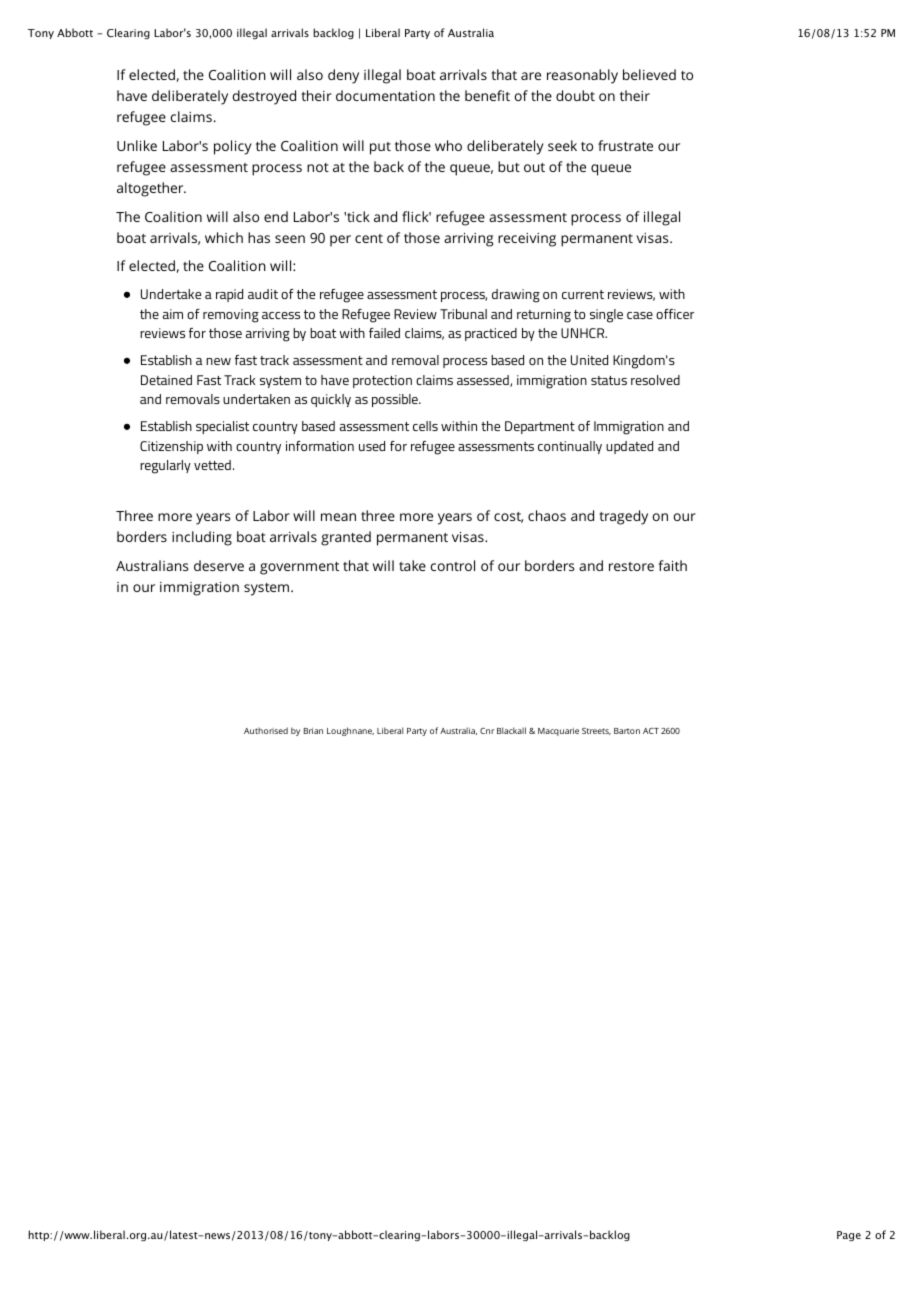  Describe the element at coordinates (629, 447) in the document. I see `updated` at that location.
